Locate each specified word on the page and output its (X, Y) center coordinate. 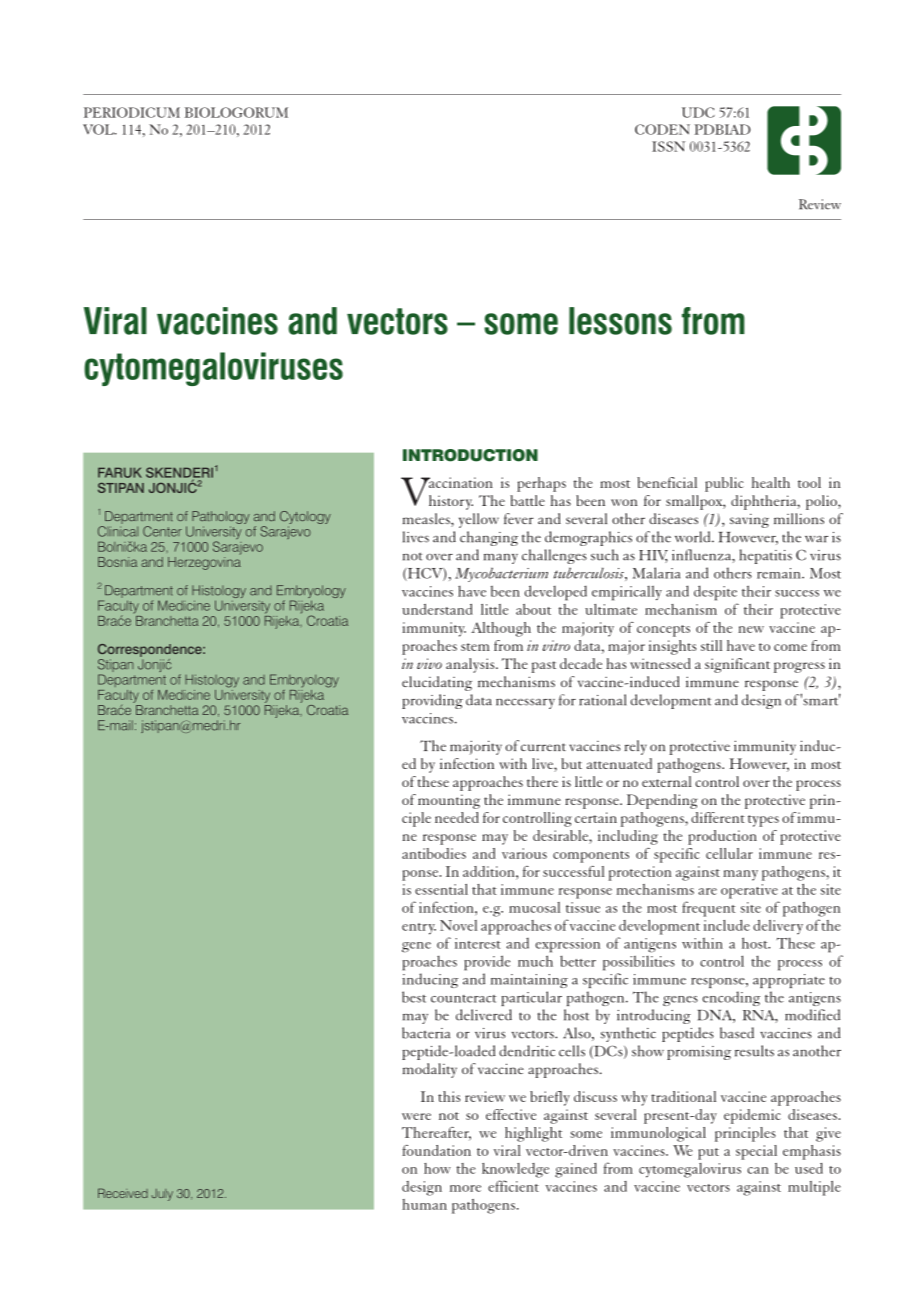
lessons (620, 321)
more (465, 1188)
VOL (99, 129)
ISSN (668, 146)
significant (737, 665)
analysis (471, 665)
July (162, 1195)
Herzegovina (204, 562)
